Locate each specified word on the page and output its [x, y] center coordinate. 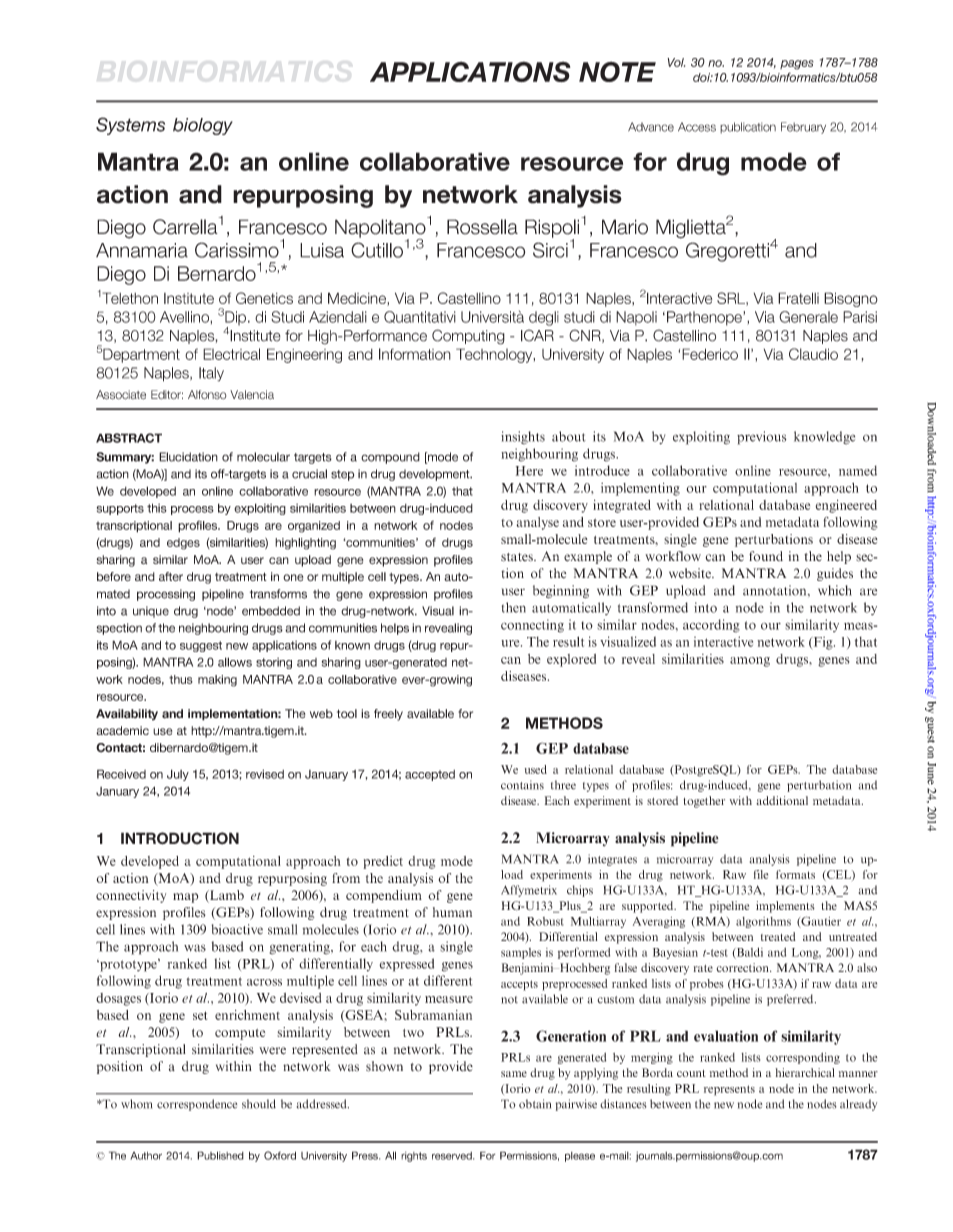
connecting [532, 626]
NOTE [617, 71]
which [835, 590]
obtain [535, 1104]
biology [203, 126]
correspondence [197, 1105]
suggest [201, 646]
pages [797, 65]
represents [729, 1090]
